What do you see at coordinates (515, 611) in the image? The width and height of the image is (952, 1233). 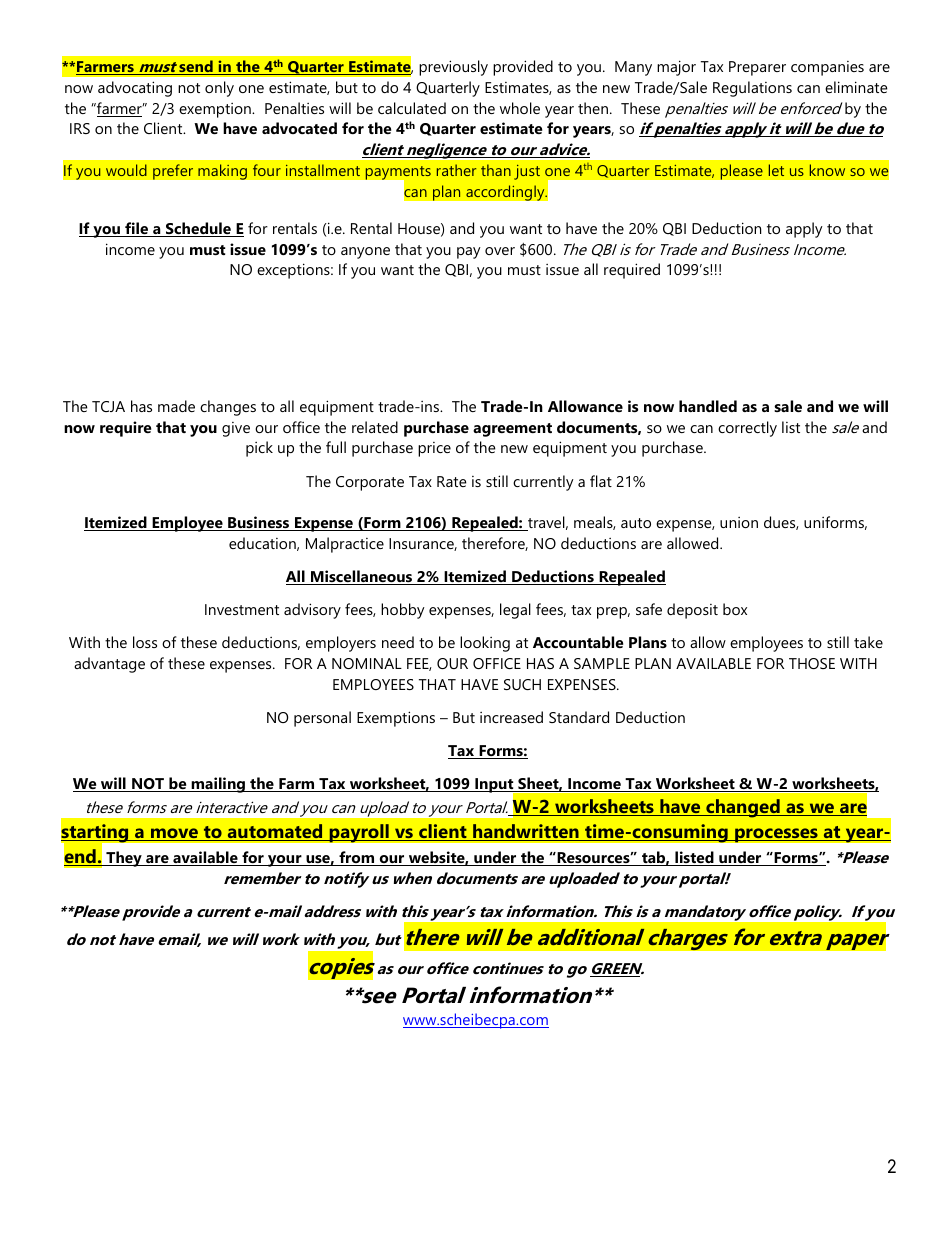 I see `legal` at bounding box center [515, 611].
